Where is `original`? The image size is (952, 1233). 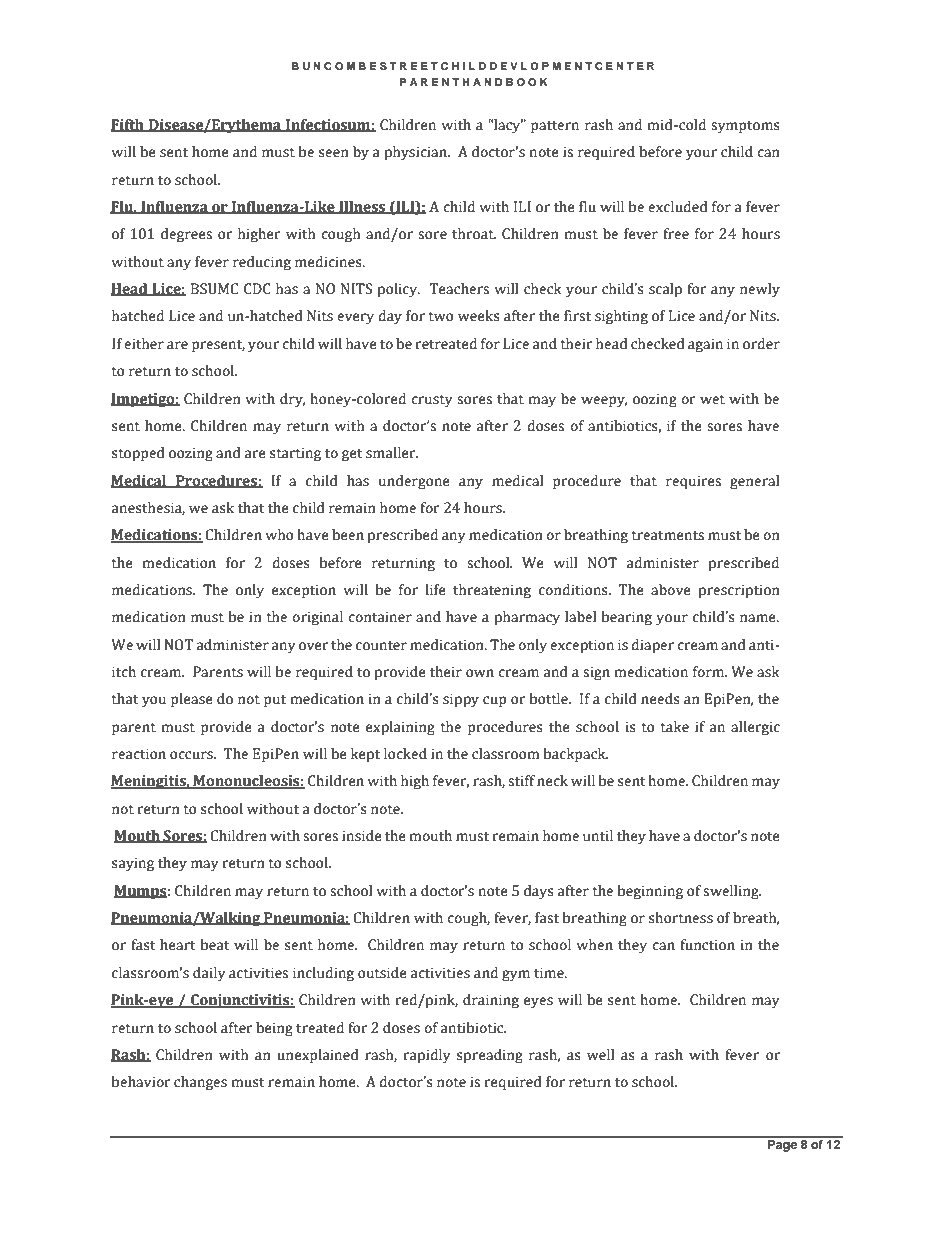
original is located at coordinates (317, 618).
